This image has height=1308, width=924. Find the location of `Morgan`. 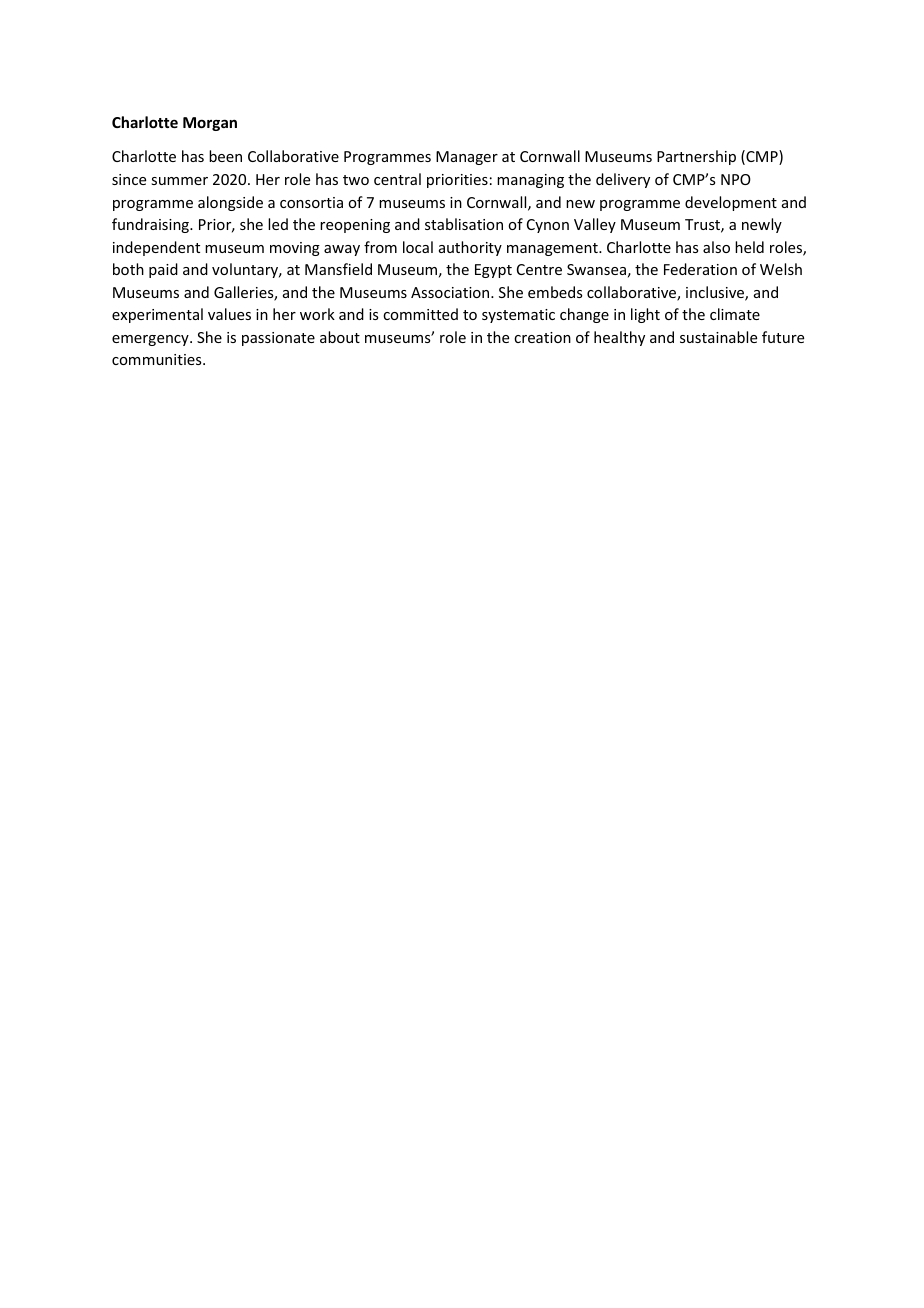

Morgan is located at coordinates (210, 124).
